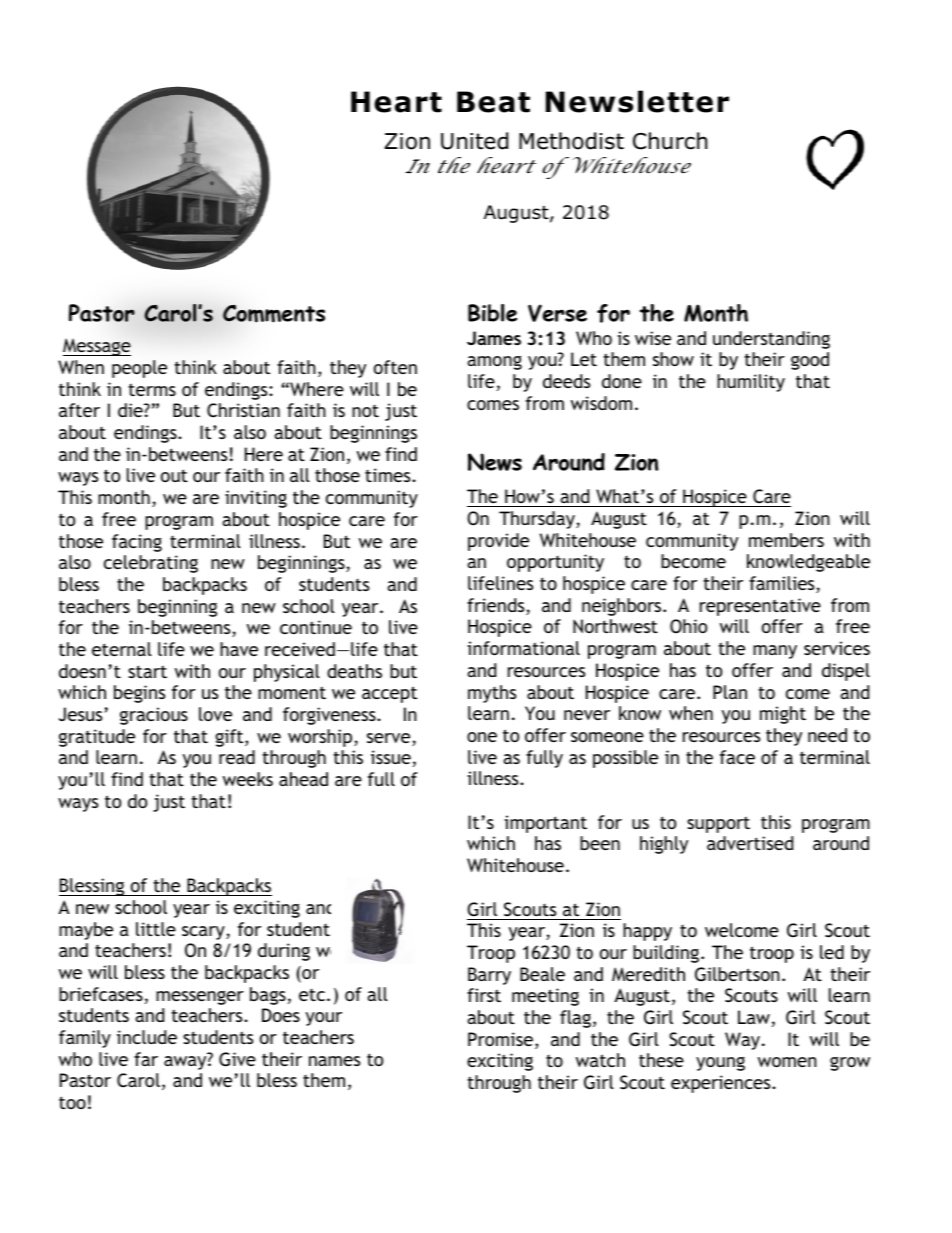 This screenshot has width=952, height=1233. Describe the element at coordinates (497, 606) in the screenshot. I see `friends` at that location.
